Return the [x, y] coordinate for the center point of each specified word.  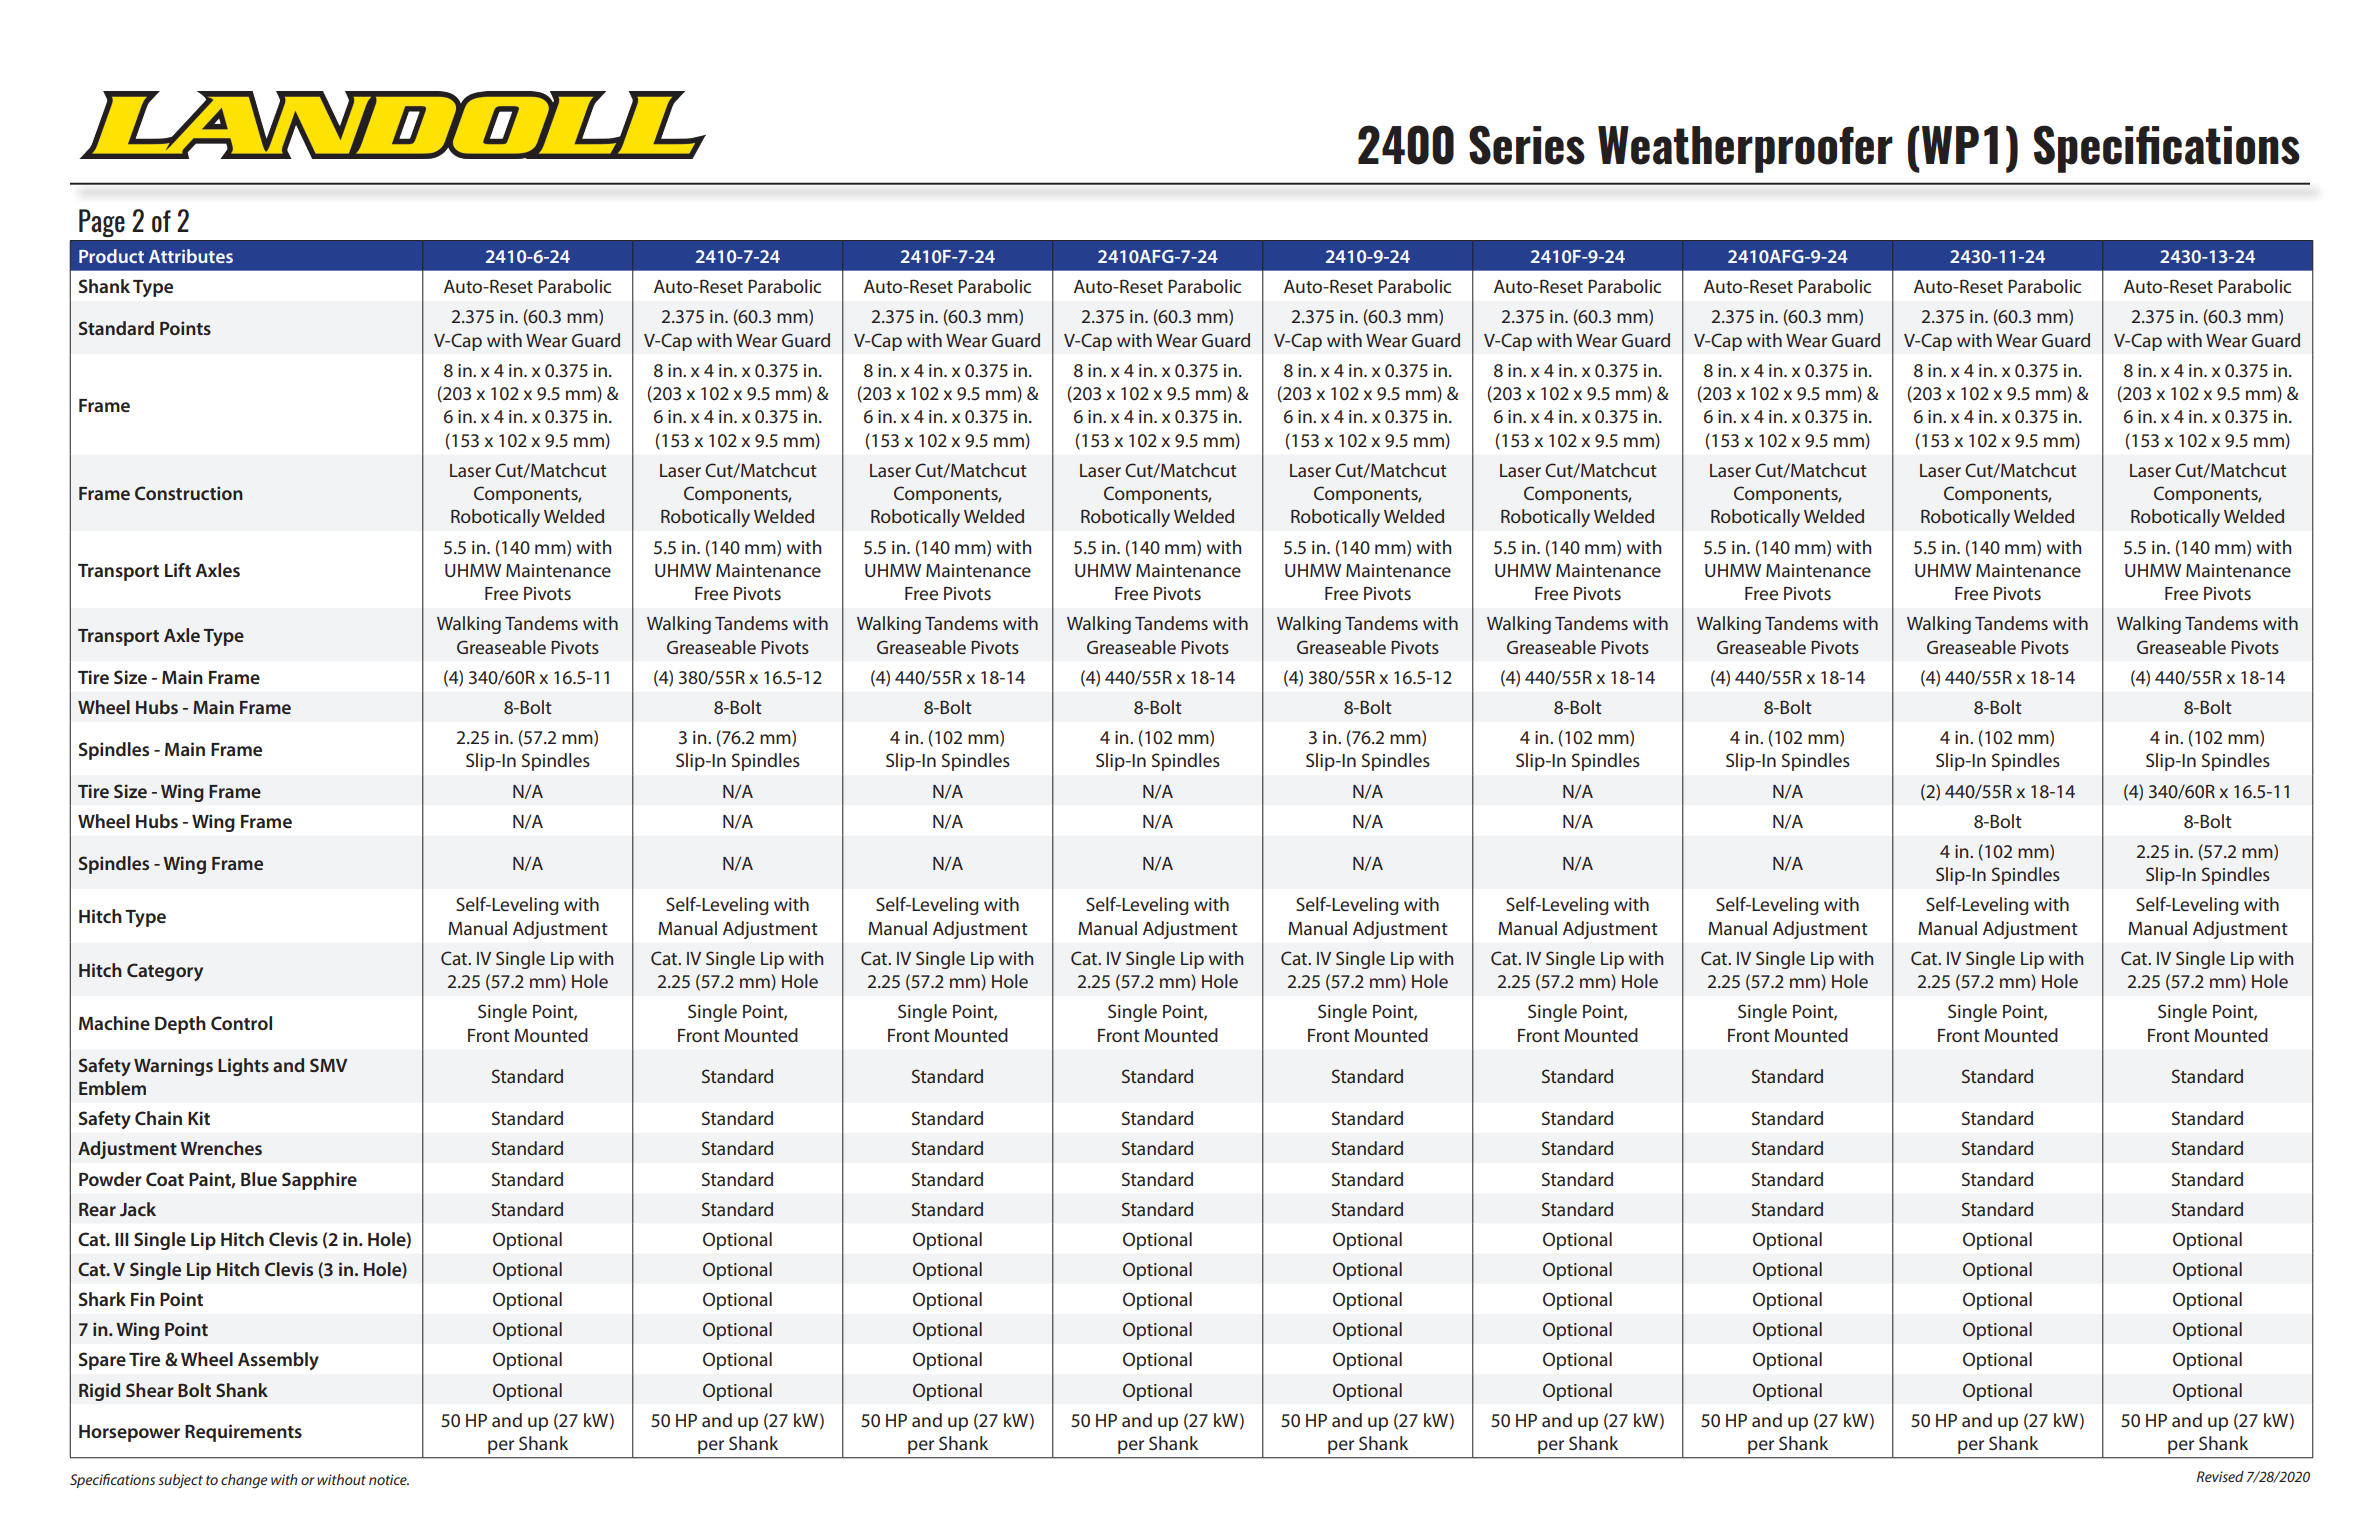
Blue [259, 1179]
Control [241, 1023]
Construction [189, 493]
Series [1527, 145]
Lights [243, 1067]
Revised [2220, 1476]
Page [102, 223]
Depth [180, 1025]
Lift [178, 570]
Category [165, 972]
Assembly [278, 1361]
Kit [199, 1118]
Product [111, 256]
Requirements [243, 1433]
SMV [328, 1065]
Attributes [191, 256]
